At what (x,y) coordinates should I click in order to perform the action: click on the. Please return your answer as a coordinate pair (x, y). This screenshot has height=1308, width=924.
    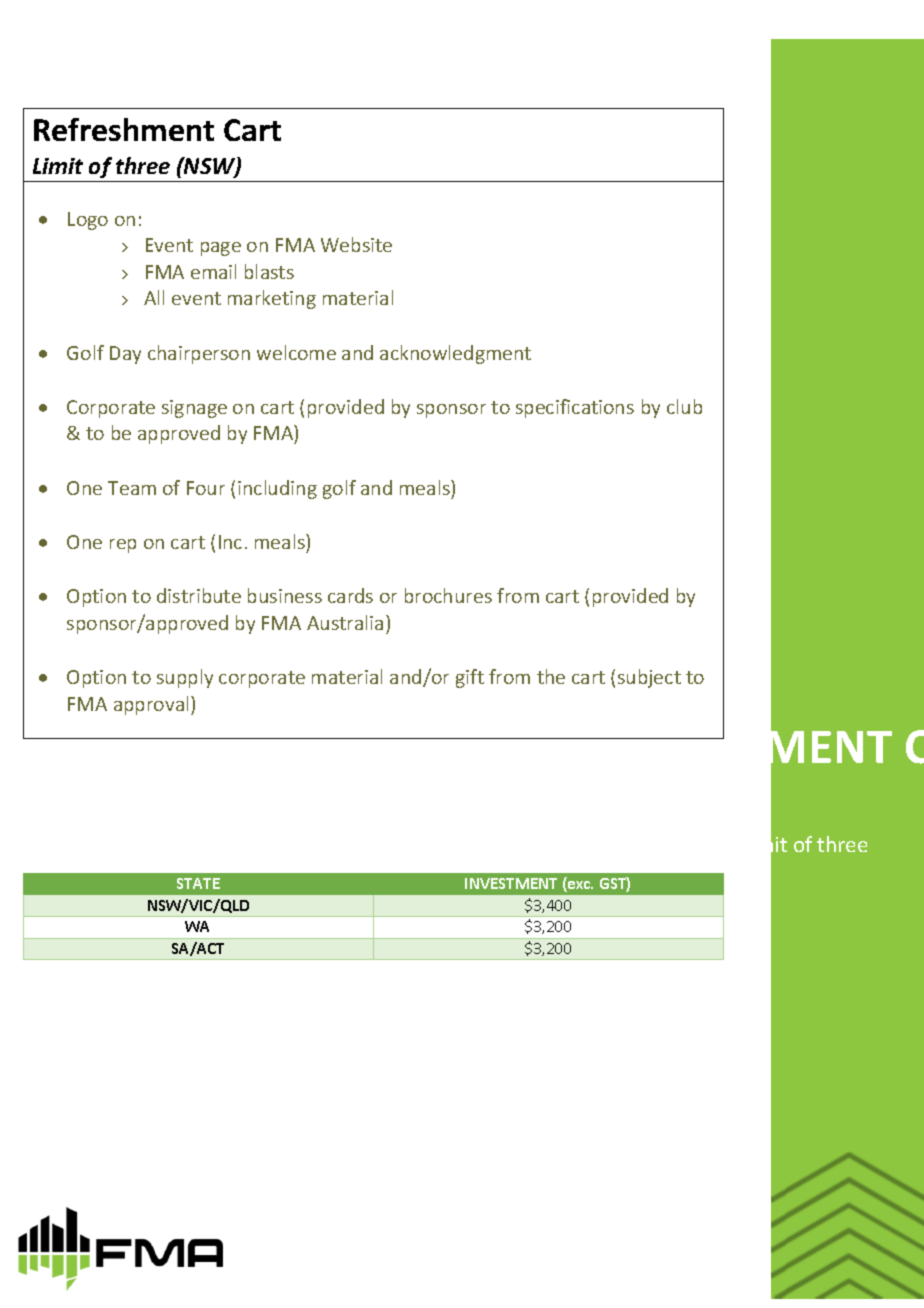
    Looking at the image, I should click on (551, 676).
